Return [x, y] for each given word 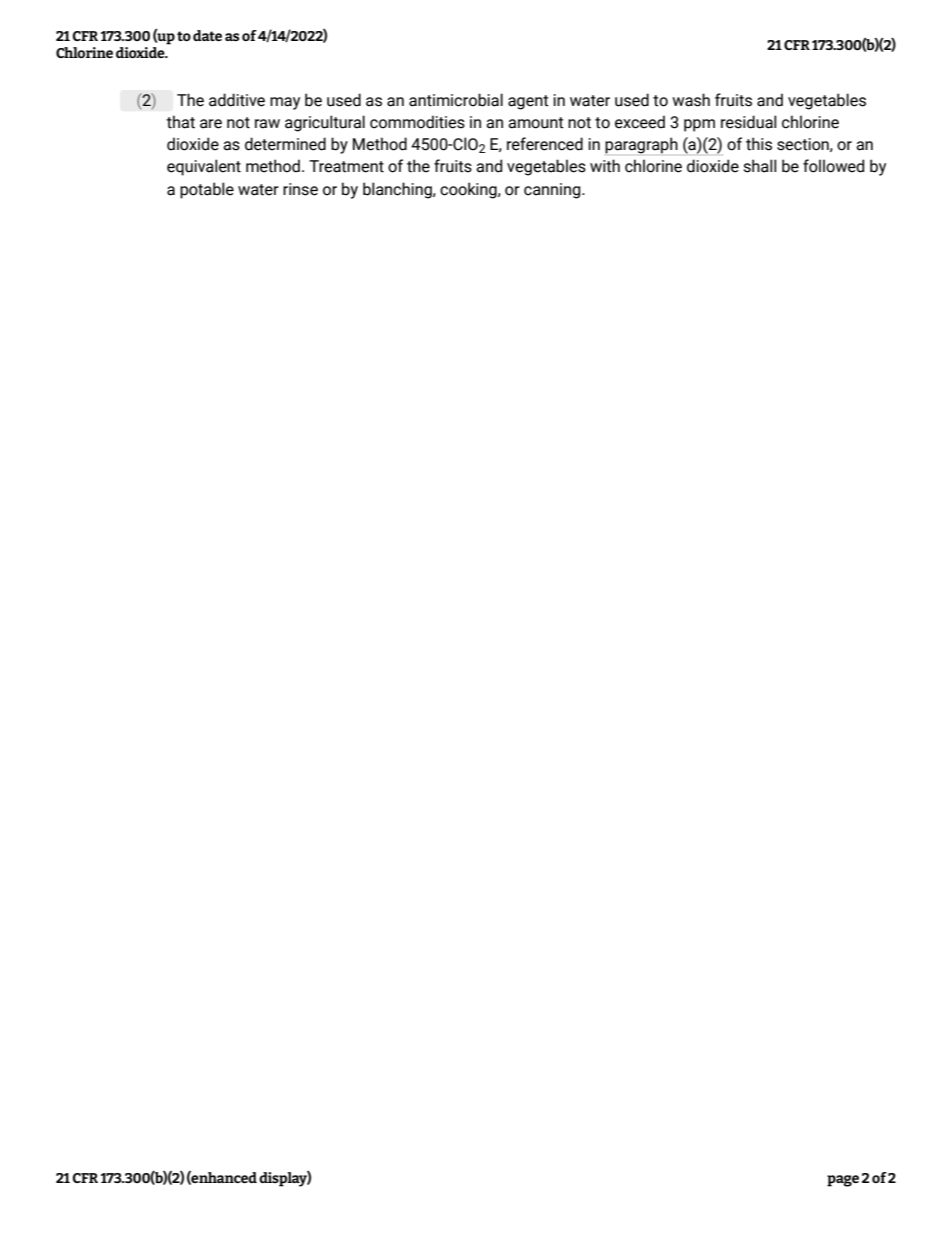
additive [237, 100]
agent [528, 102]
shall [760, 166]
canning [553, 191]
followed [833, 166]
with [605, 166]
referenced [545, 144]
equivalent [204, 167]
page [843, 1181]
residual [748, 122]
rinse [300, 189]
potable [207, 190]
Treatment [346, 166]
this [759, 144]
